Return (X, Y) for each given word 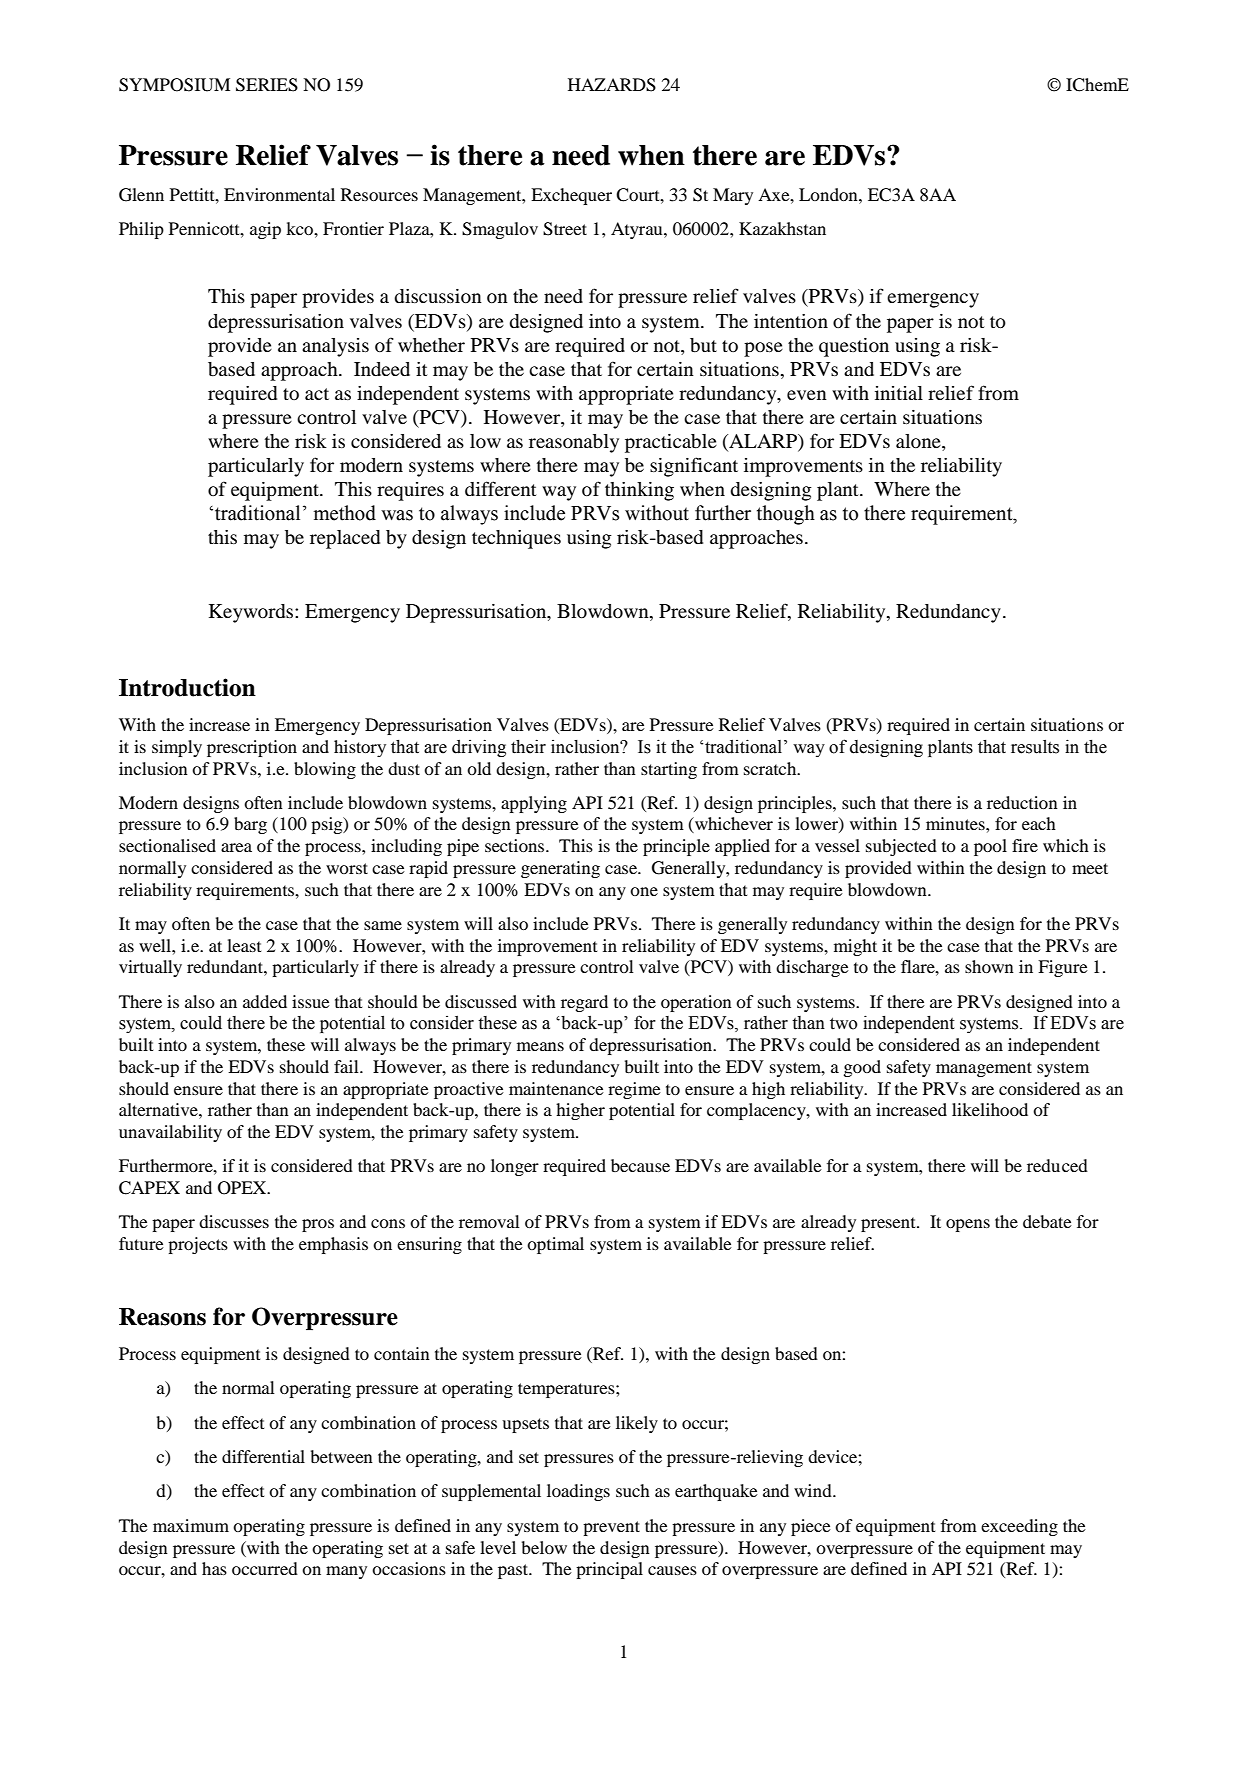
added (265, 1001)
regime (634, 1090)
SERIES (267, 85)
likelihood (990, 1109)
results (1035, 747)
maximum (191, 1525)
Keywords (252, 613)
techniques (516, 539)
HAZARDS (612, 85)
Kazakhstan (782, 228)
